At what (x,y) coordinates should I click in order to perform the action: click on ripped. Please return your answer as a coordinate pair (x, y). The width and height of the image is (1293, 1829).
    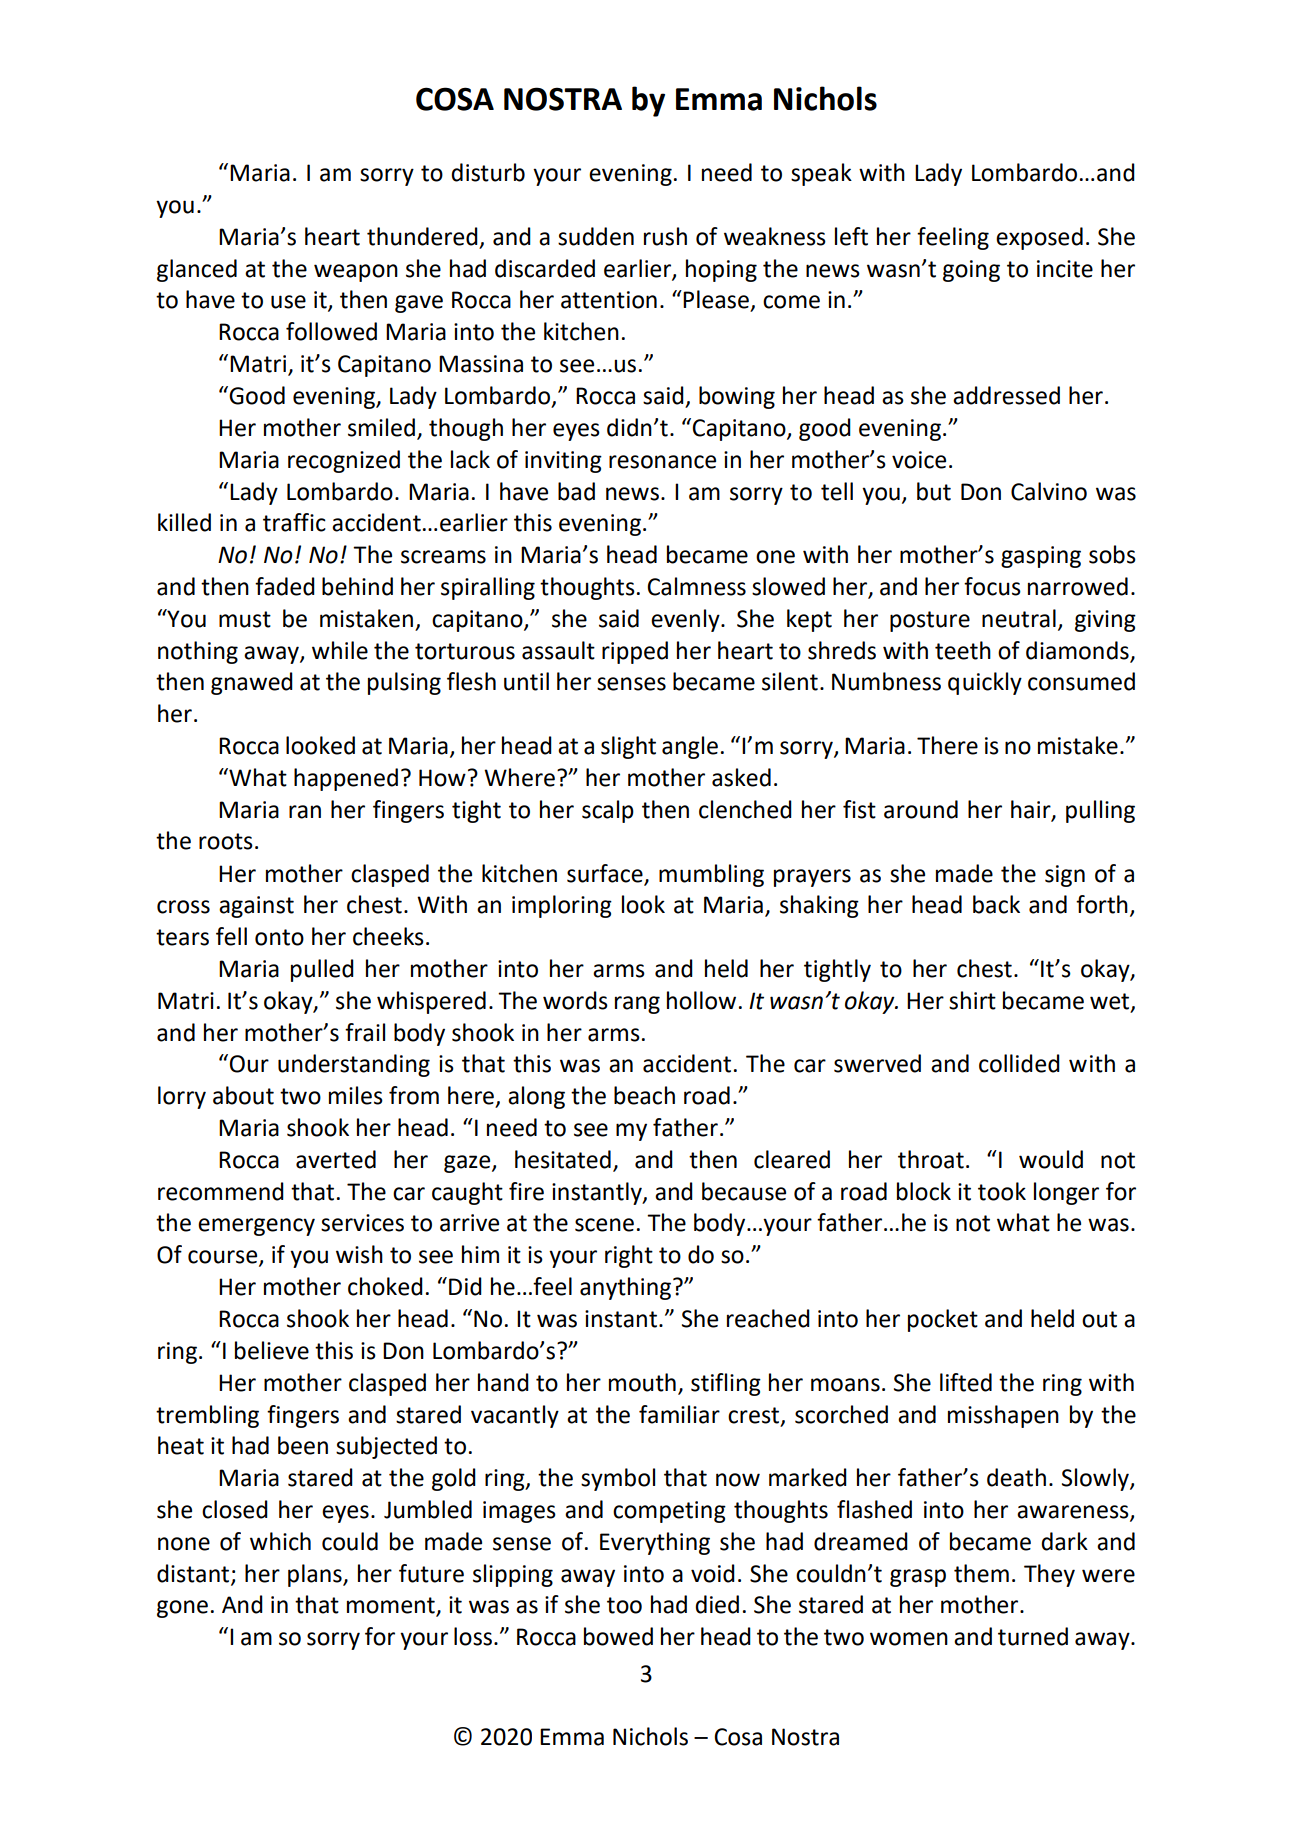
    Looking at the image, I should click on (635, 652).
